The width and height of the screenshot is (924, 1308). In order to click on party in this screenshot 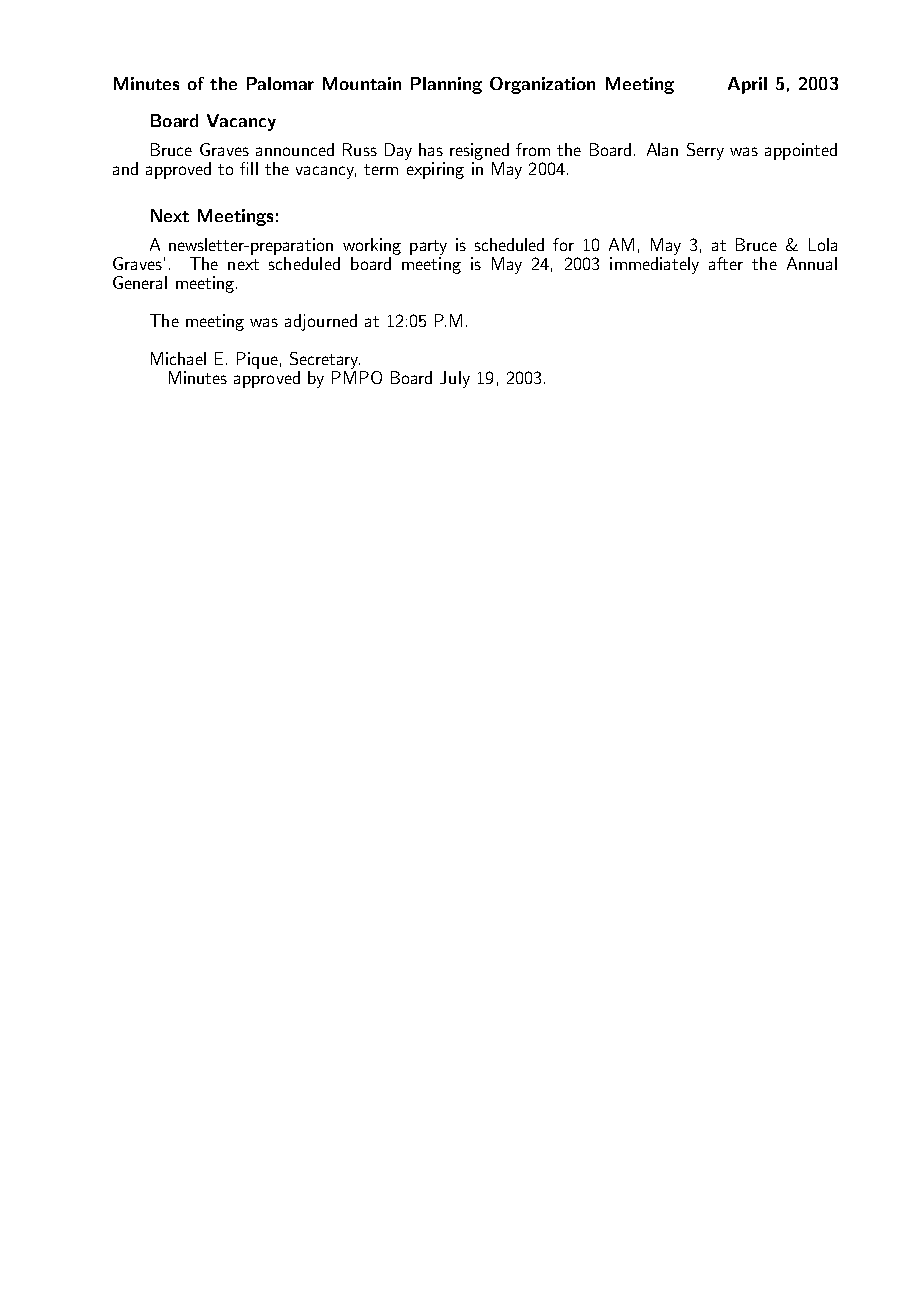, I will do `click(428, 247)`.
